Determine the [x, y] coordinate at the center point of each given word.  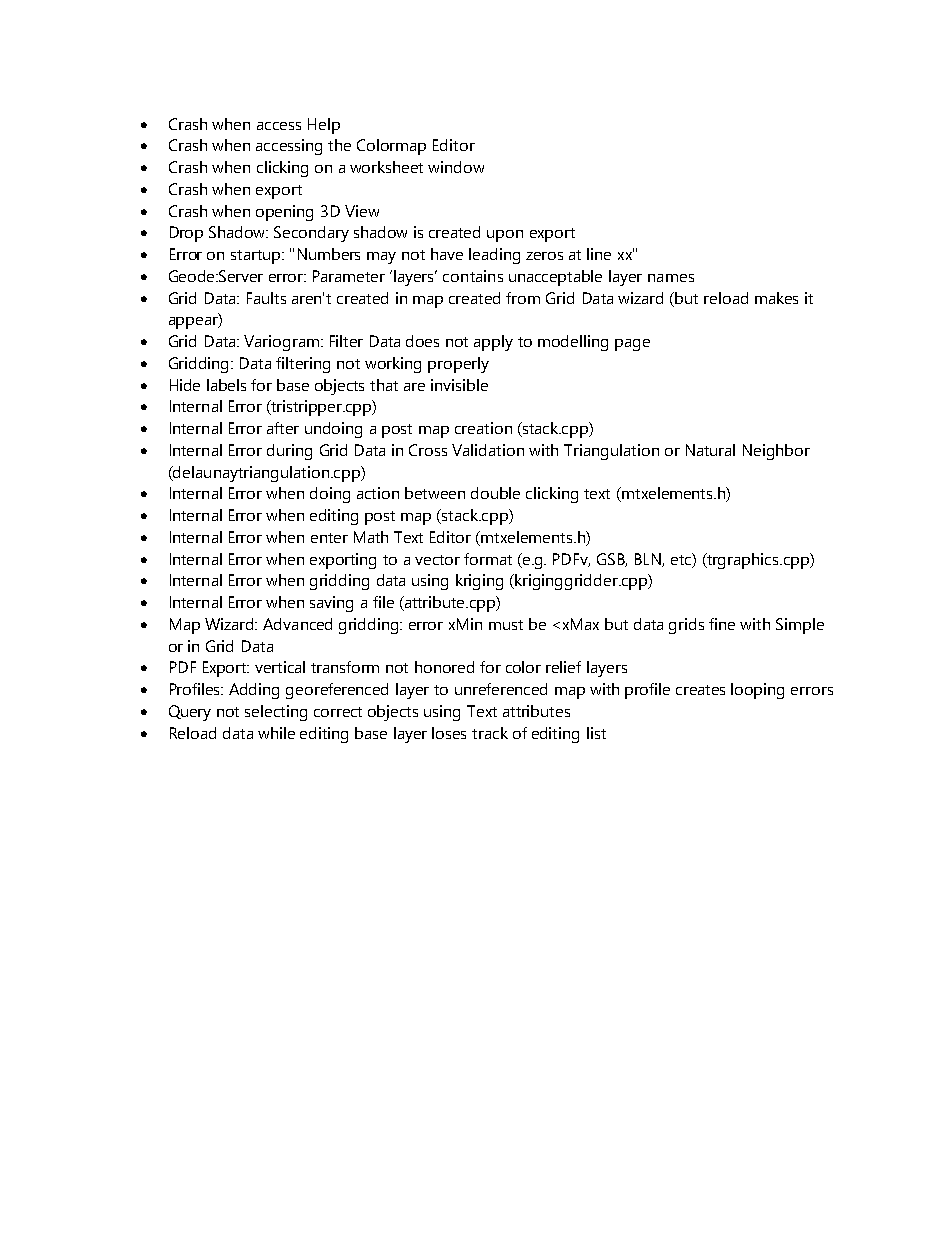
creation [483, 428]
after [283, 428]
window [456, 167]
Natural [710, 450]
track [490, 733]
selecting [276, 713]
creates [700, 690]
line [599, 254]
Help [324, 126]
